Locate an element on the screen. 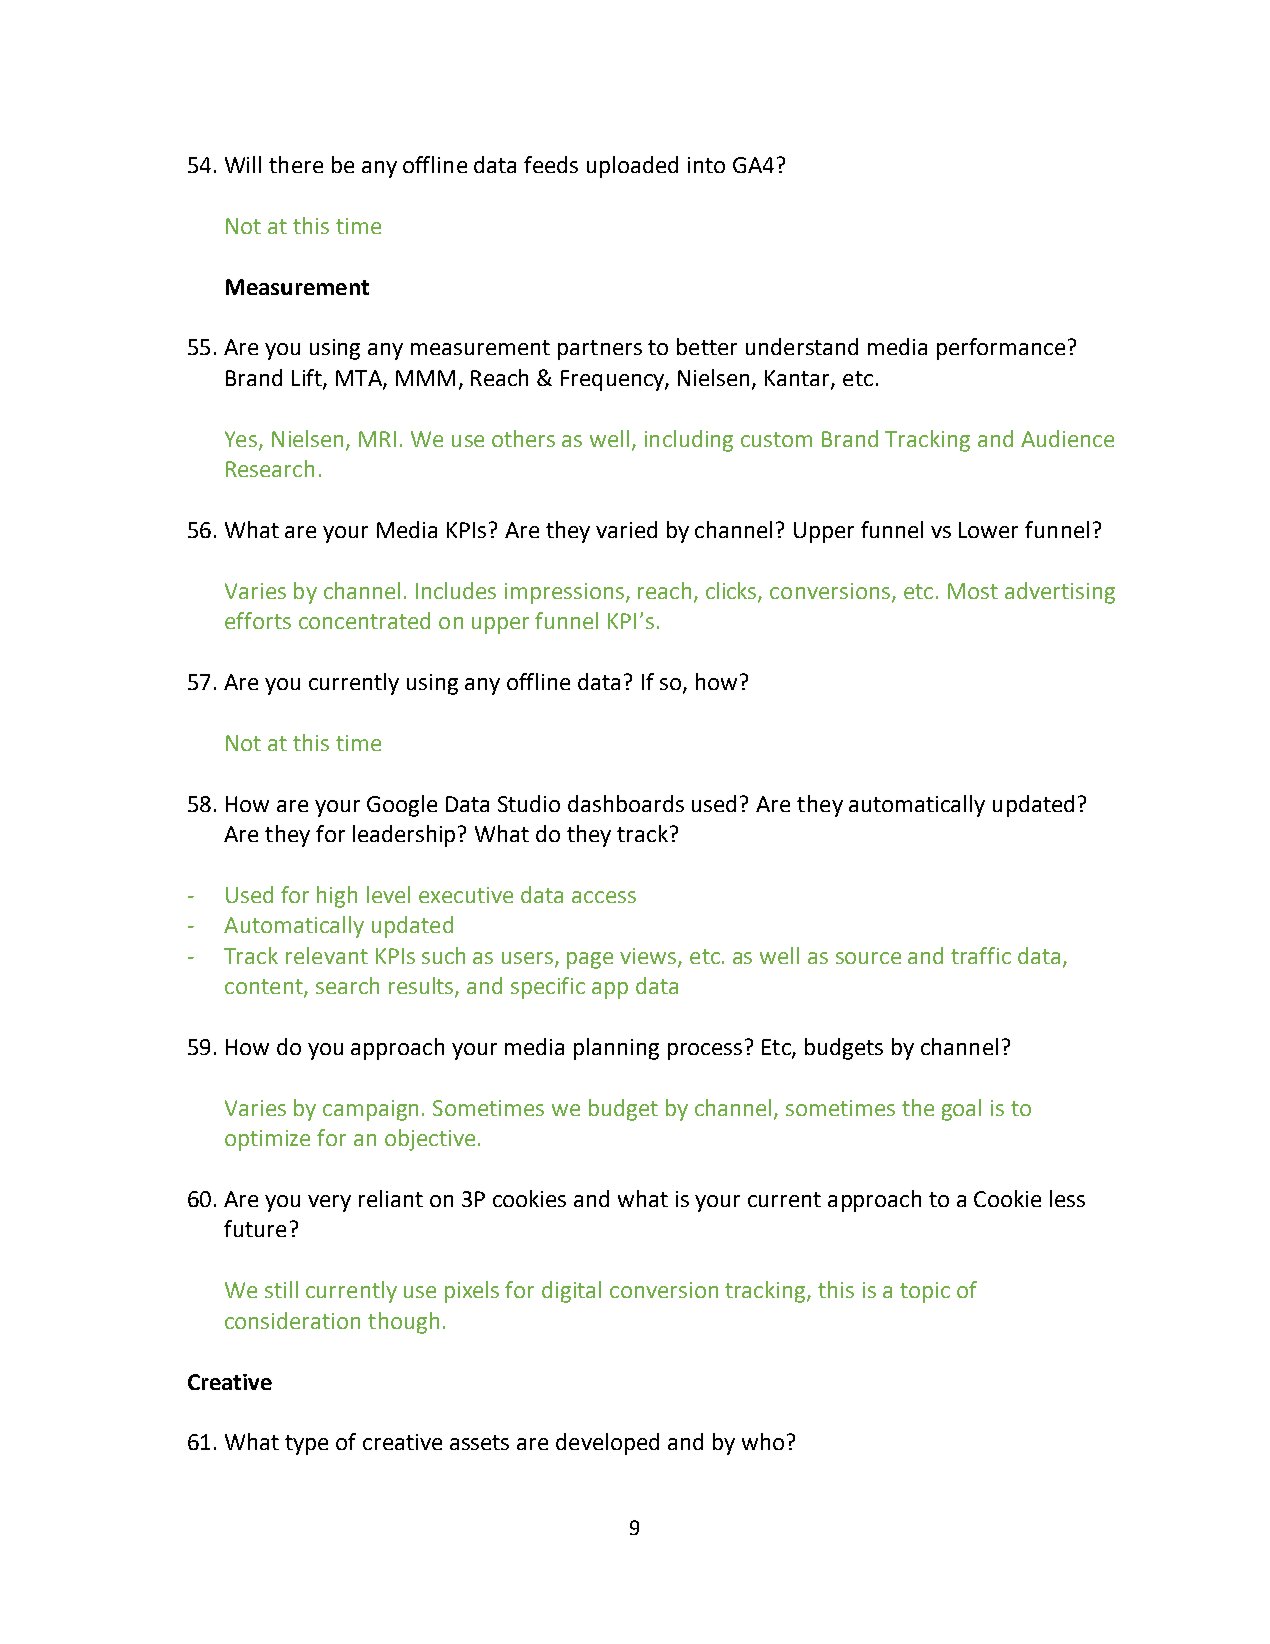 This screenshot has height=1644, width=1270. uploaded is located at coordinates (632, 167).
